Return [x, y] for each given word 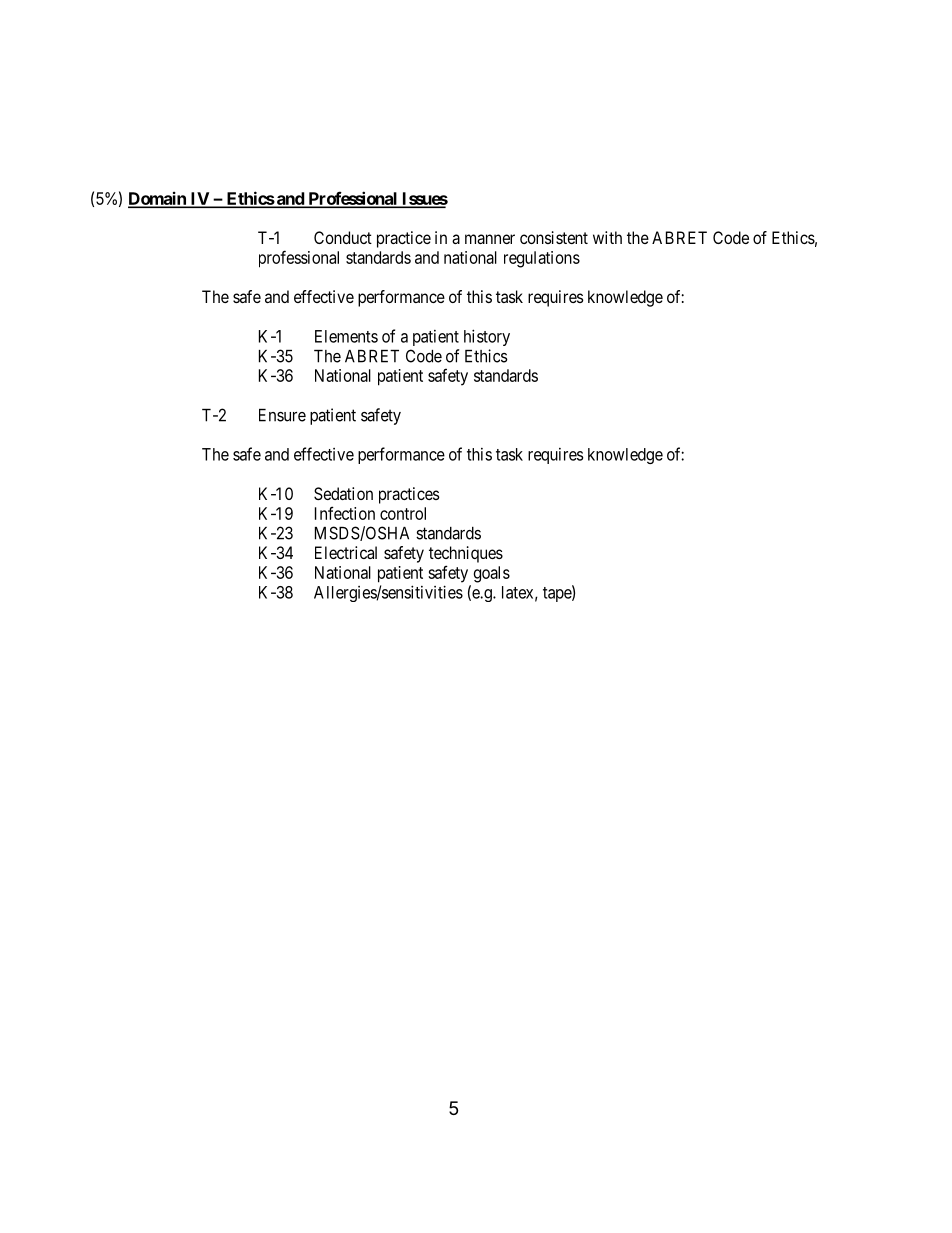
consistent [554, 237]
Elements [346, 336]
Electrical [346, 552]
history [487, 337]
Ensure [282, 415]
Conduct [343, 237]
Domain [158, 199]
